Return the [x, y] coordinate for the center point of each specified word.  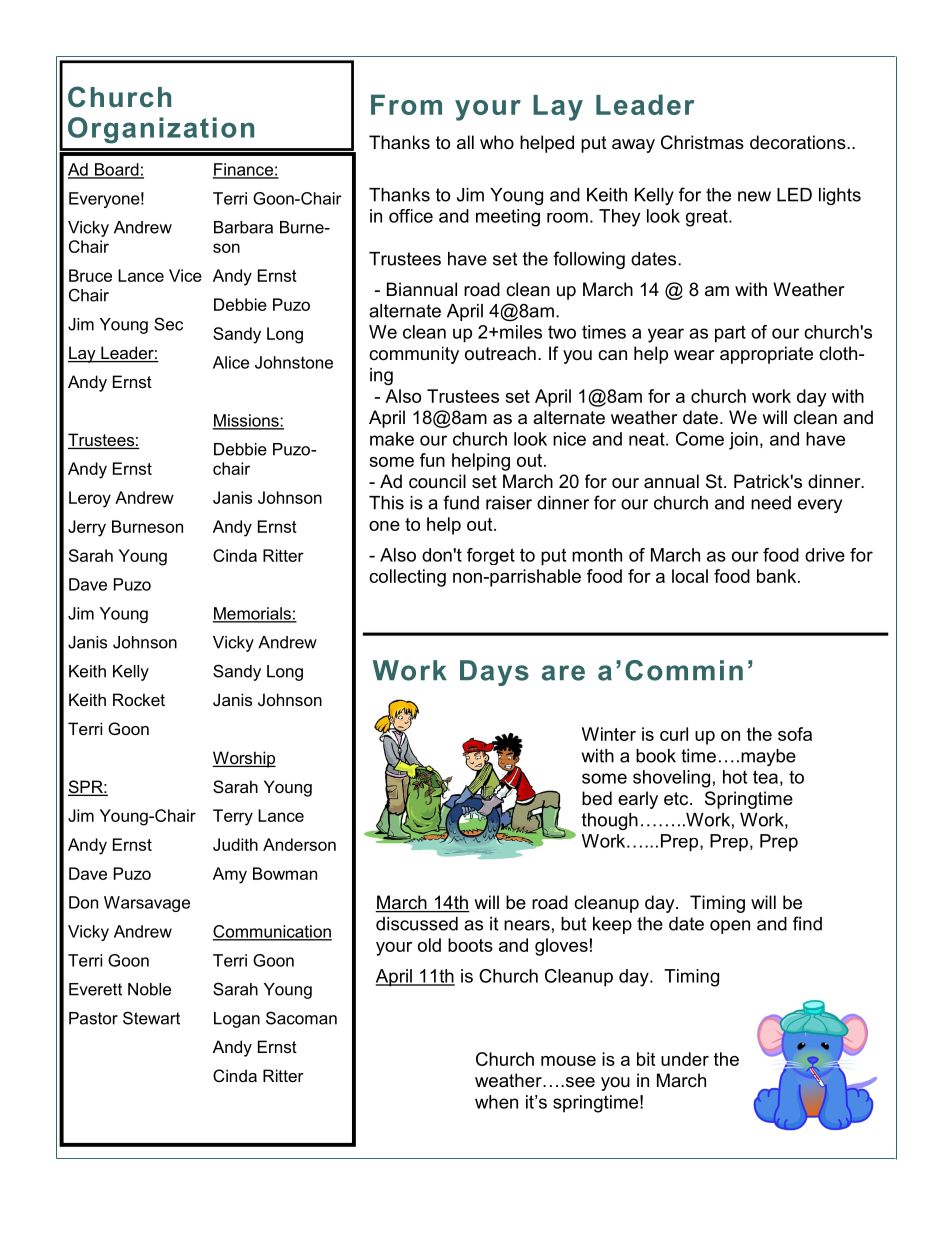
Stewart [151, 1018]
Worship [244, 759]
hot [735, 777]
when [496, 1102]
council [437, 481]
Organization [161, 130]
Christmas [702, 142]
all [465, 142]
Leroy [90, 499]
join [743, 441]
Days [494, 673]
